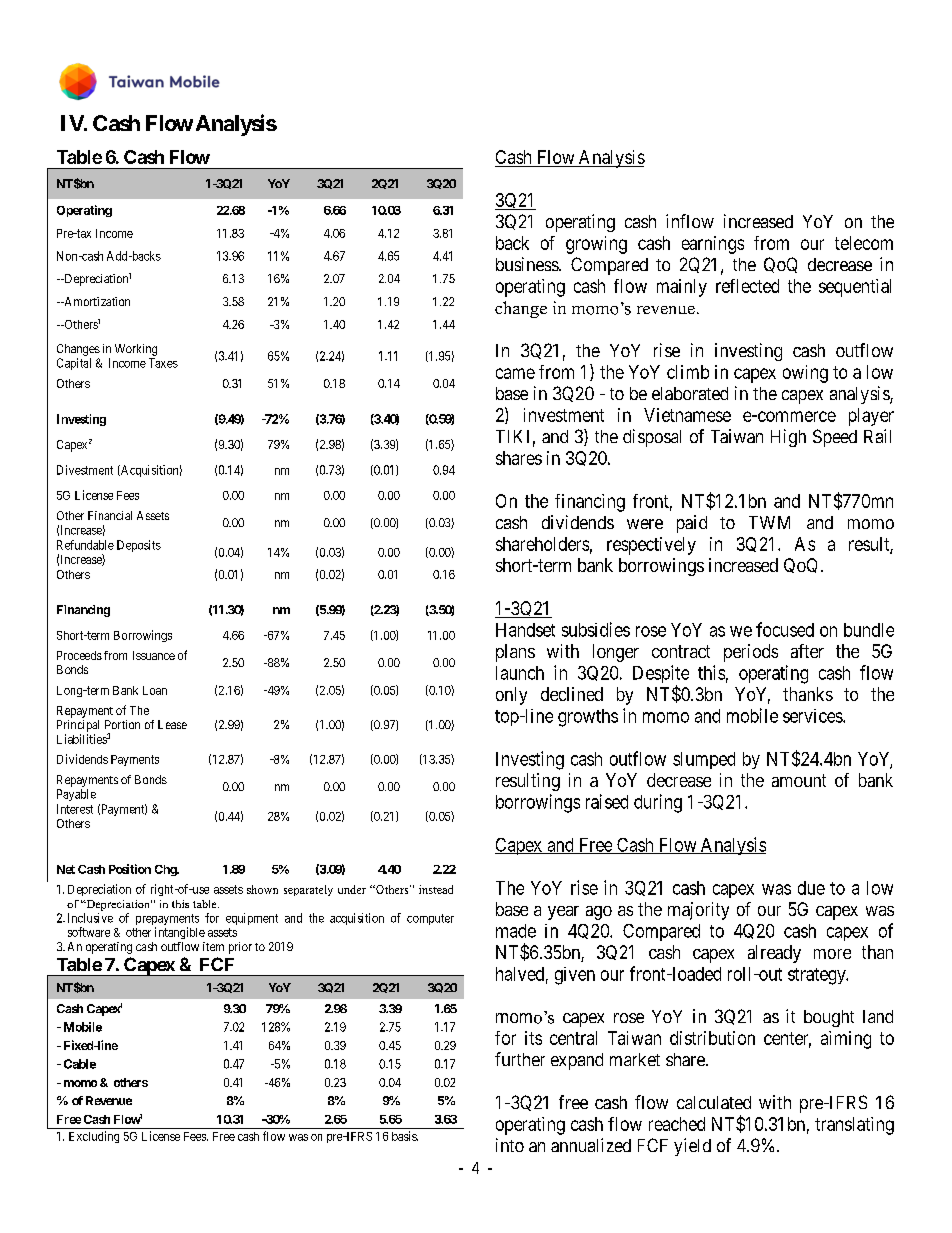 This page has width=952, height=1233. Describe the element at coordinates (180, 933) in the page. I see `intangible` at that location.
